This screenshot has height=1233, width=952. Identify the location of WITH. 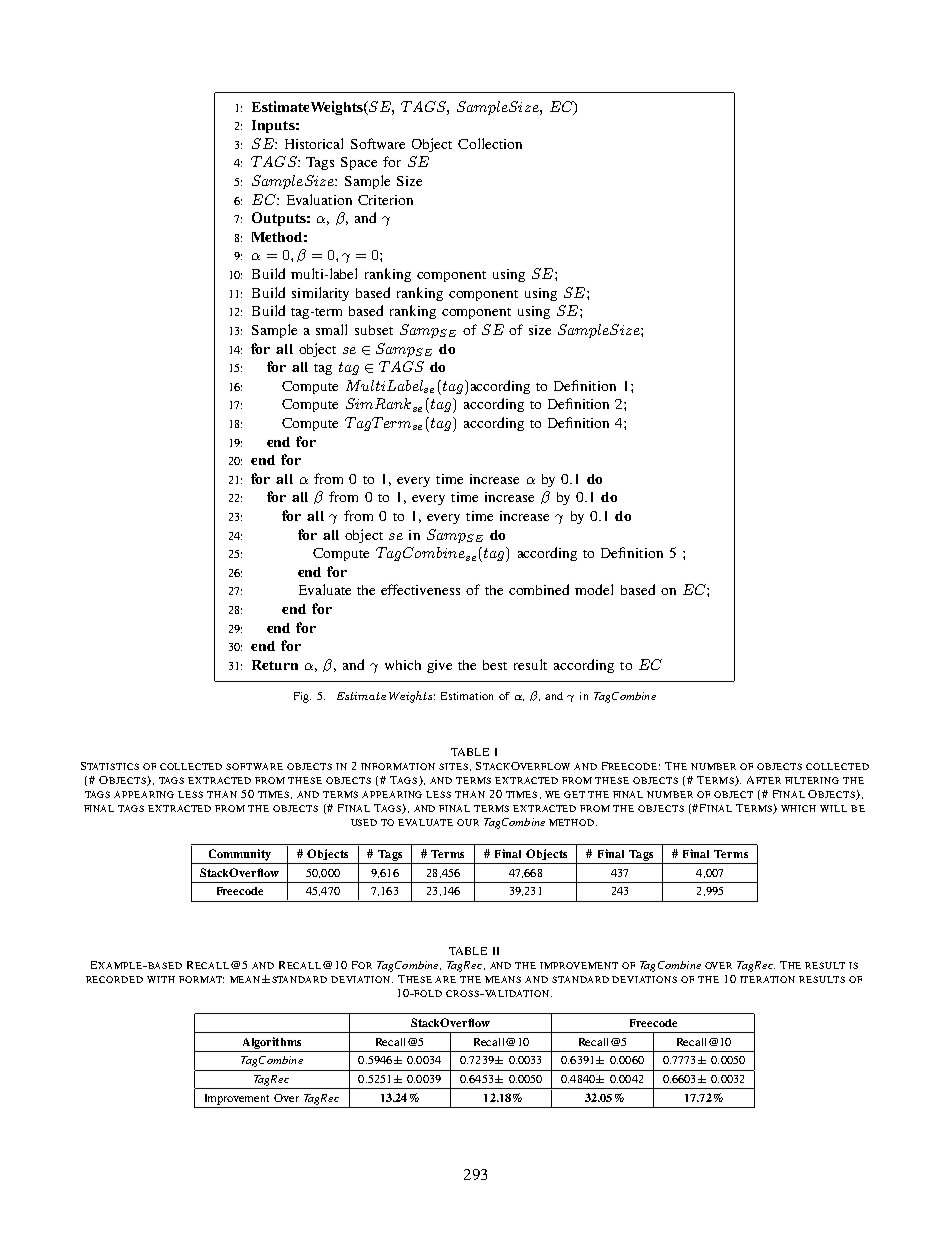
(161, 979).
